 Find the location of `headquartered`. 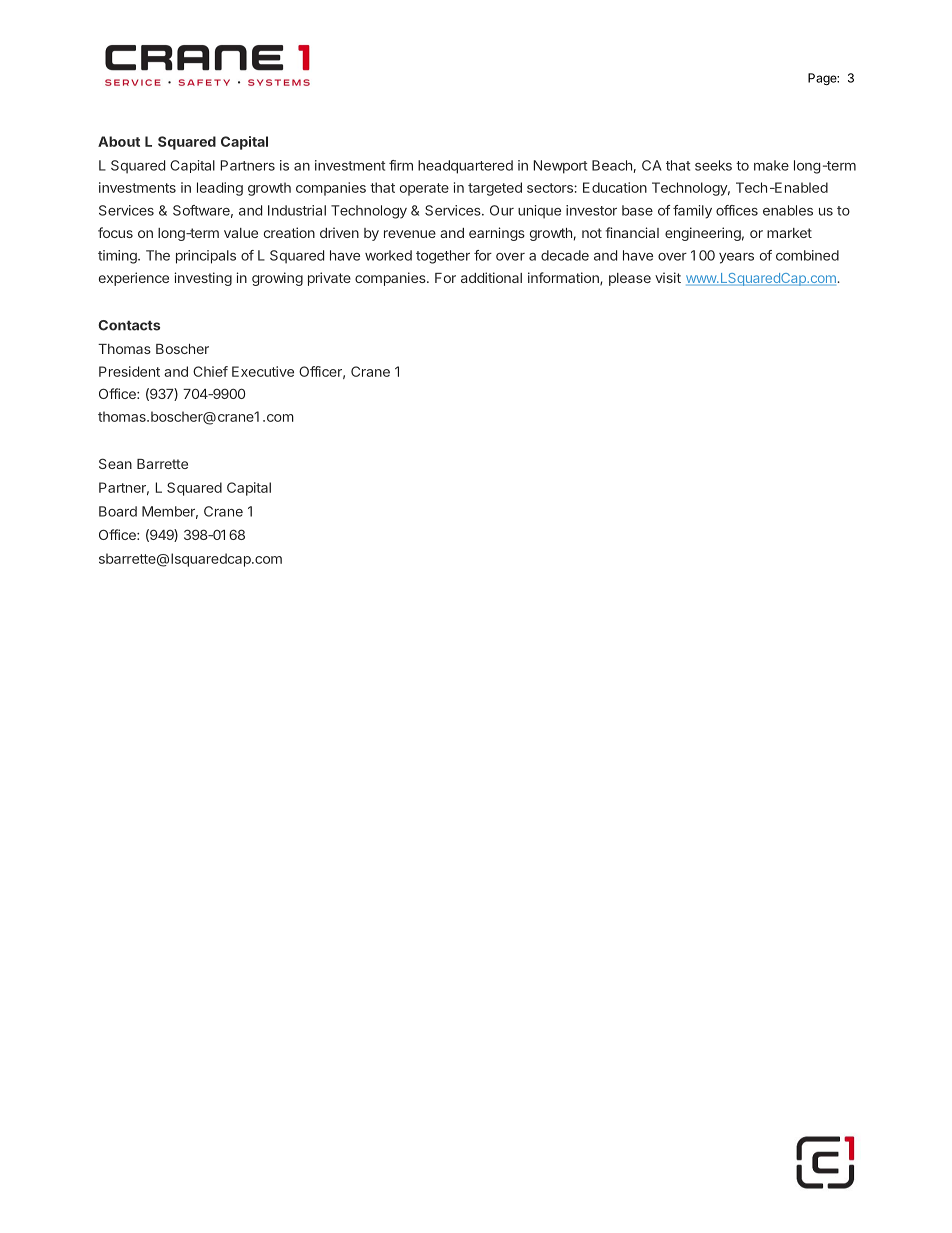

headquartered is located at coordinates (465, 167).
